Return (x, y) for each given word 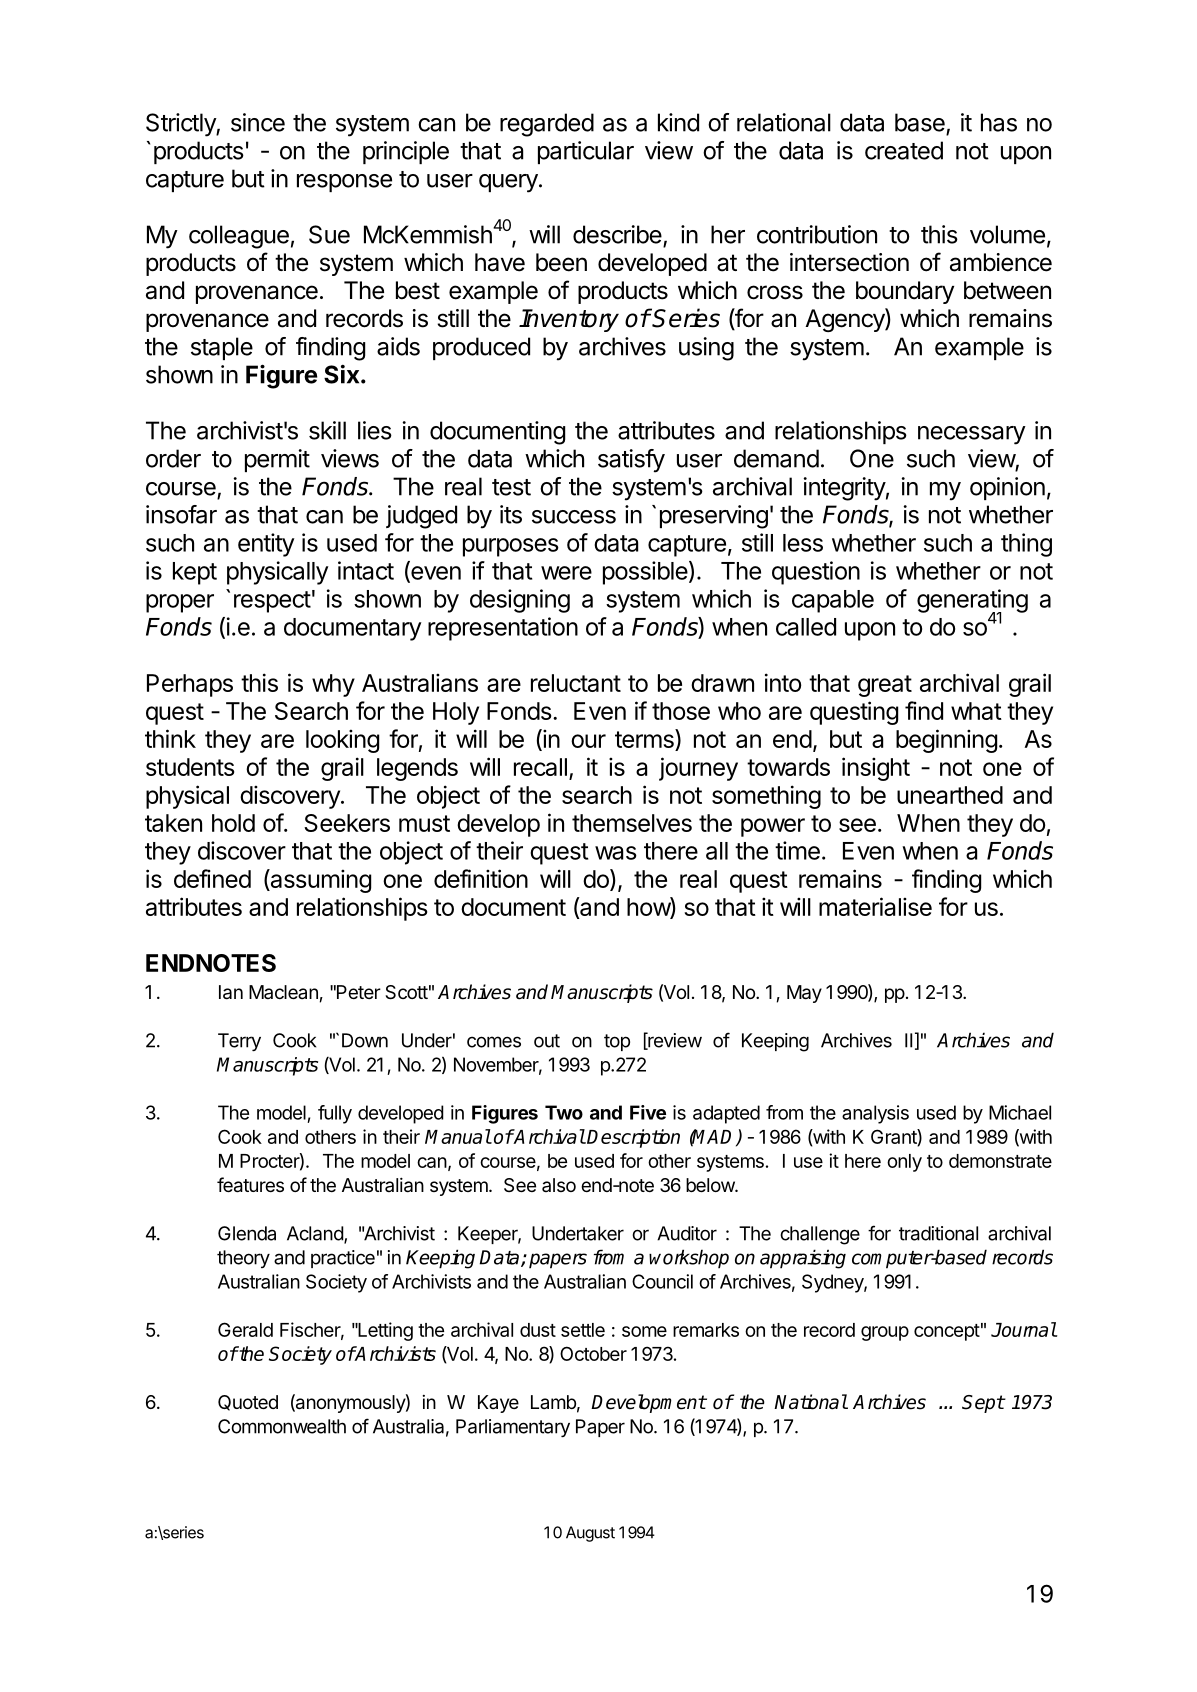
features (250, 1185)
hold (233, 823)
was (616, 853)
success (574, 517)
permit (277, 460)
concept (947, 1332)
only (904, 1163)
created (904, 150)
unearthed (950, 795)
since (258, 122)
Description (633, 1138)
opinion (1007, 488)
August (590, 1534)
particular (586, 152)
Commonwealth (282, 1426)
